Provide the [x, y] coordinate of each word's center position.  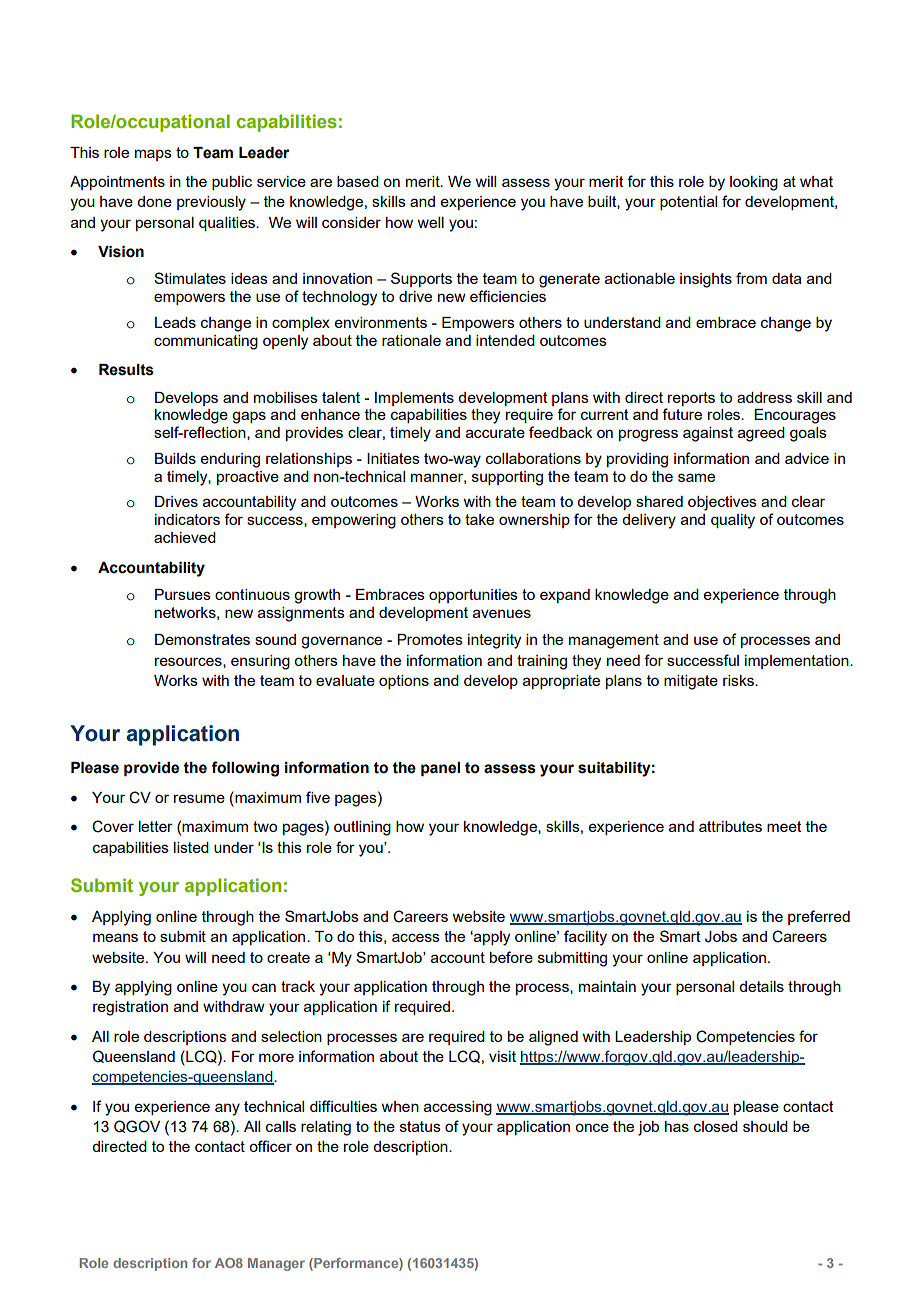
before [511, 957]
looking [754, 183]
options [404, 682]
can [264, 987]
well [430, 222]
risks [739, 680]
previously [211, 203]
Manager [276, 1264]
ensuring [260, 662]
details [761, 986]
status [420, 1126]
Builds [175, 458]
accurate [495, 432]
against [708, 434]
